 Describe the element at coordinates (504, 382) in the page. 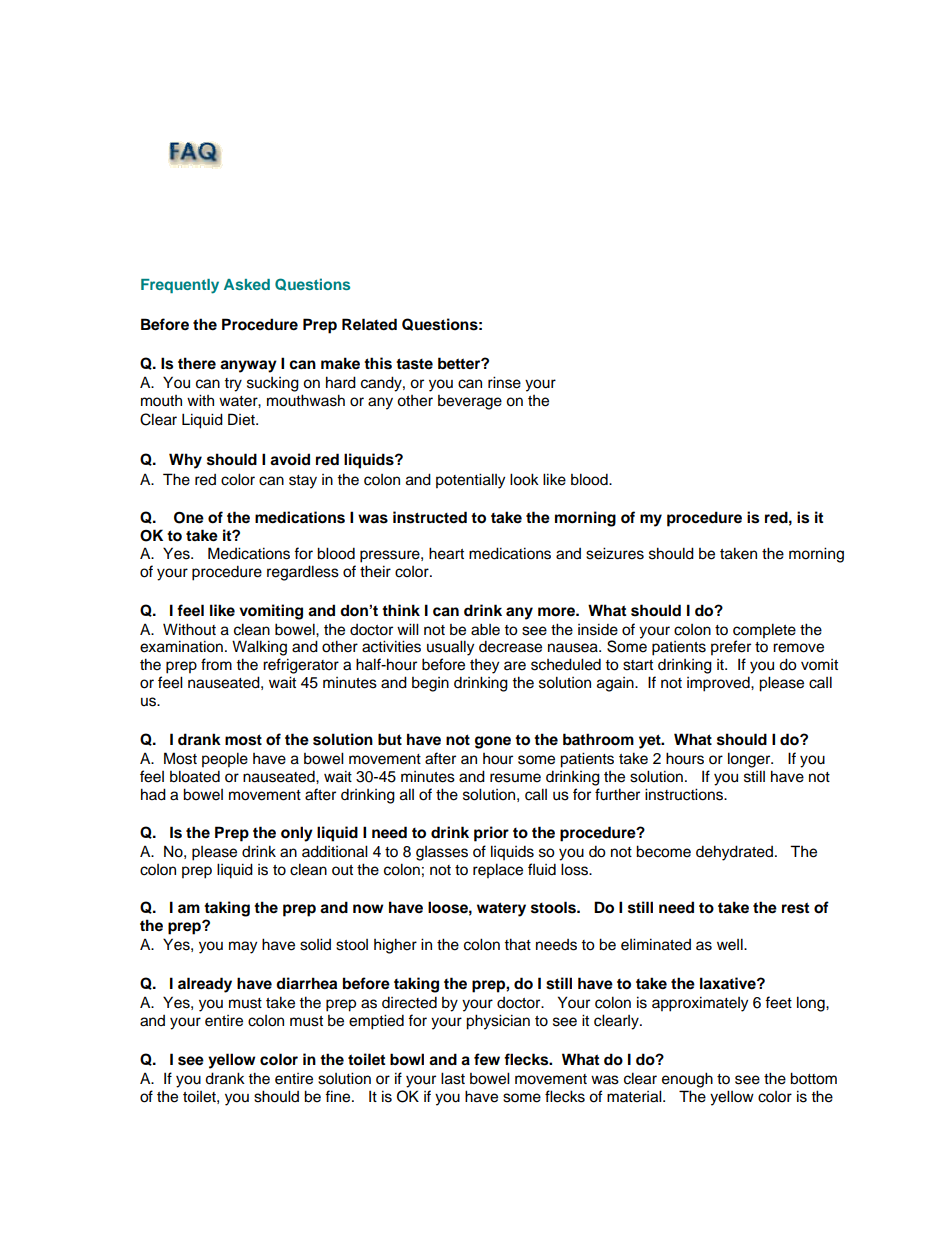

I see `rinse` at that location.
